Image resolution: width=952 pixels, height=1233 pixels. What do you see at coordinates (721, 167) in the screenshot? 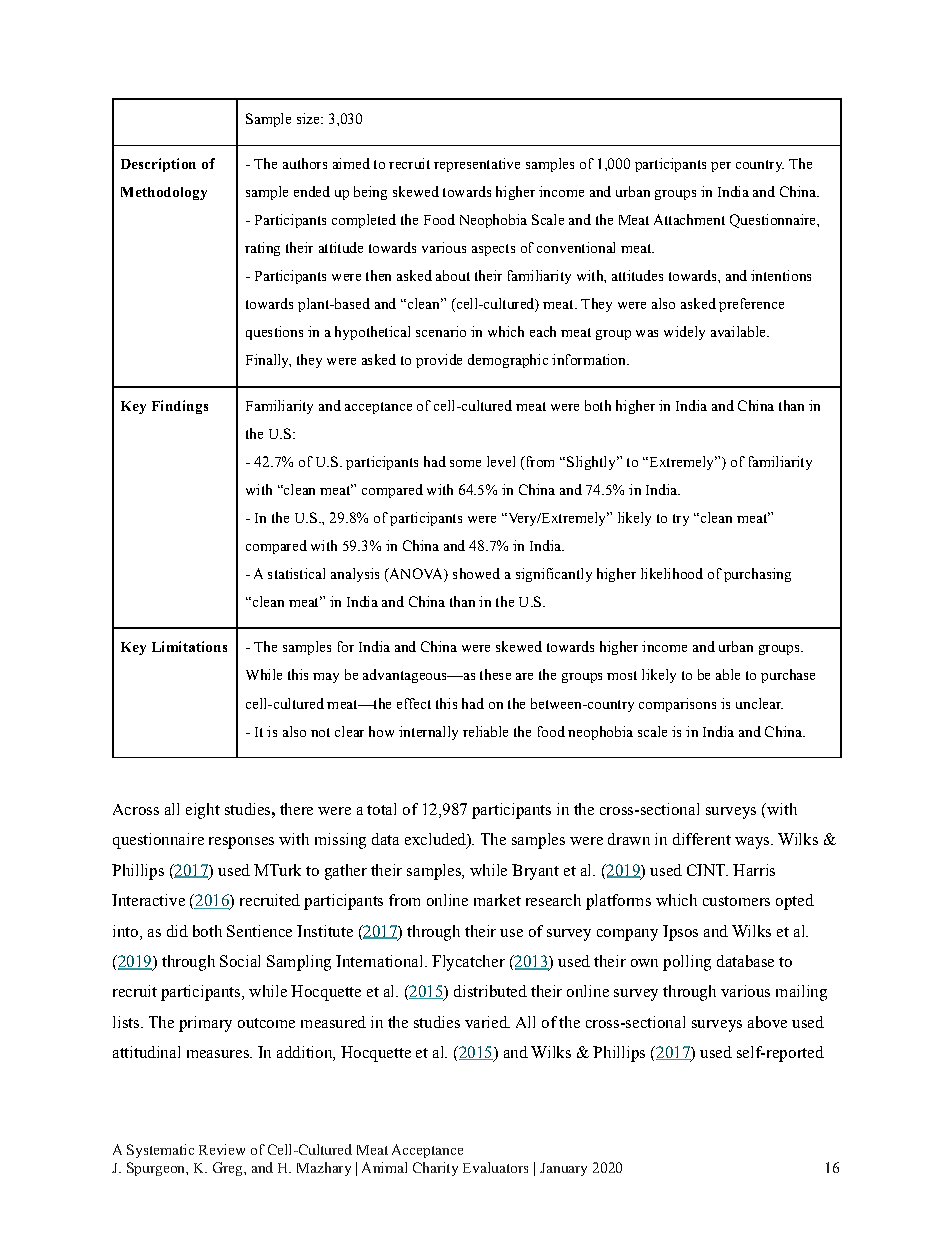
I see `per` at bounding box center [721, 167].
